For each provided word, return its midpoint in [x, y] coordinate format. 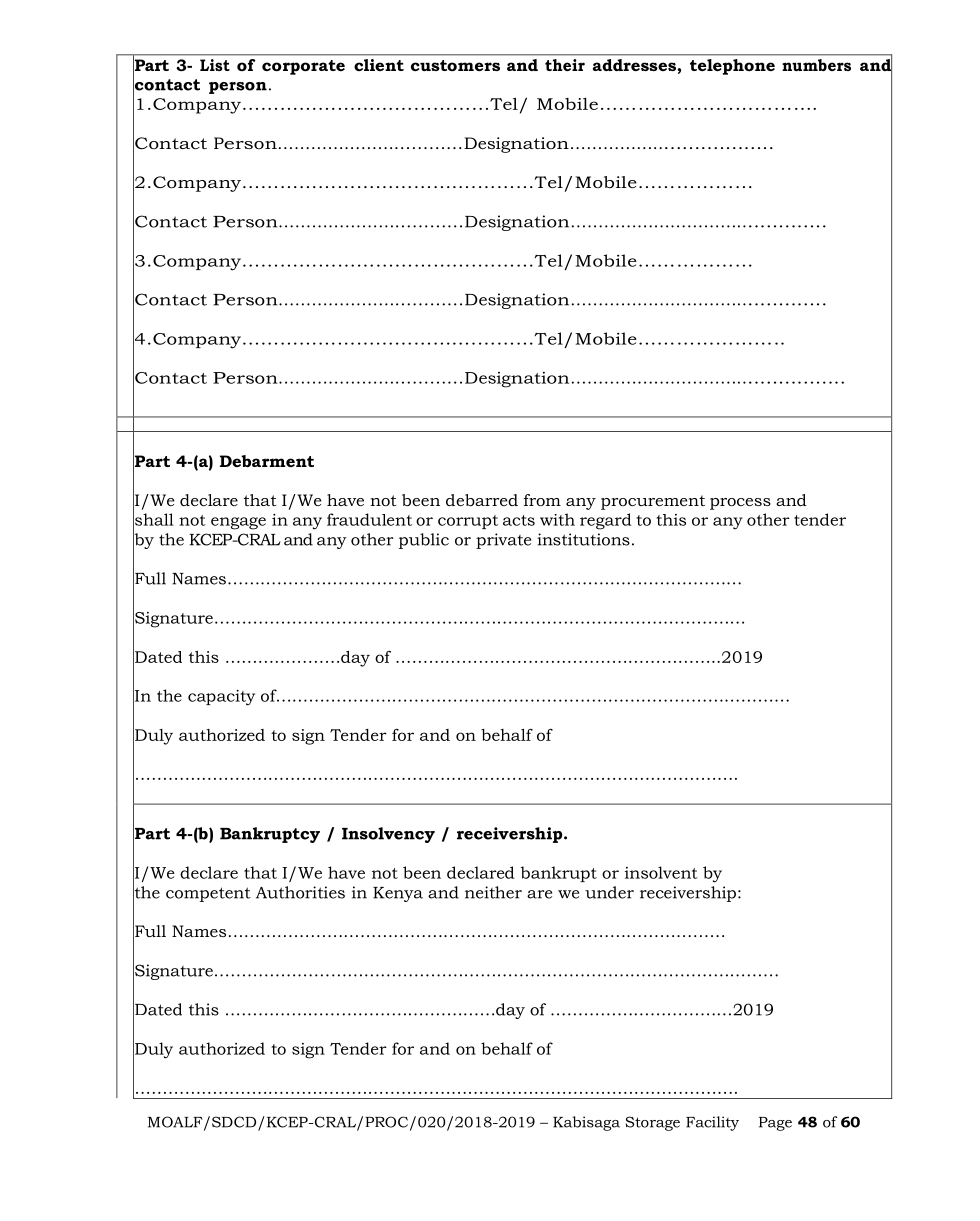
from [542, 500]
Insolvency [388, 835]
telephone [732, 67]
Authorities [300, 892]
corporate [303, 67]
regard [606, 521]
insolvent [661, 872]
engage [238, 523]
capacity [221, 698]
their [565, 65]
